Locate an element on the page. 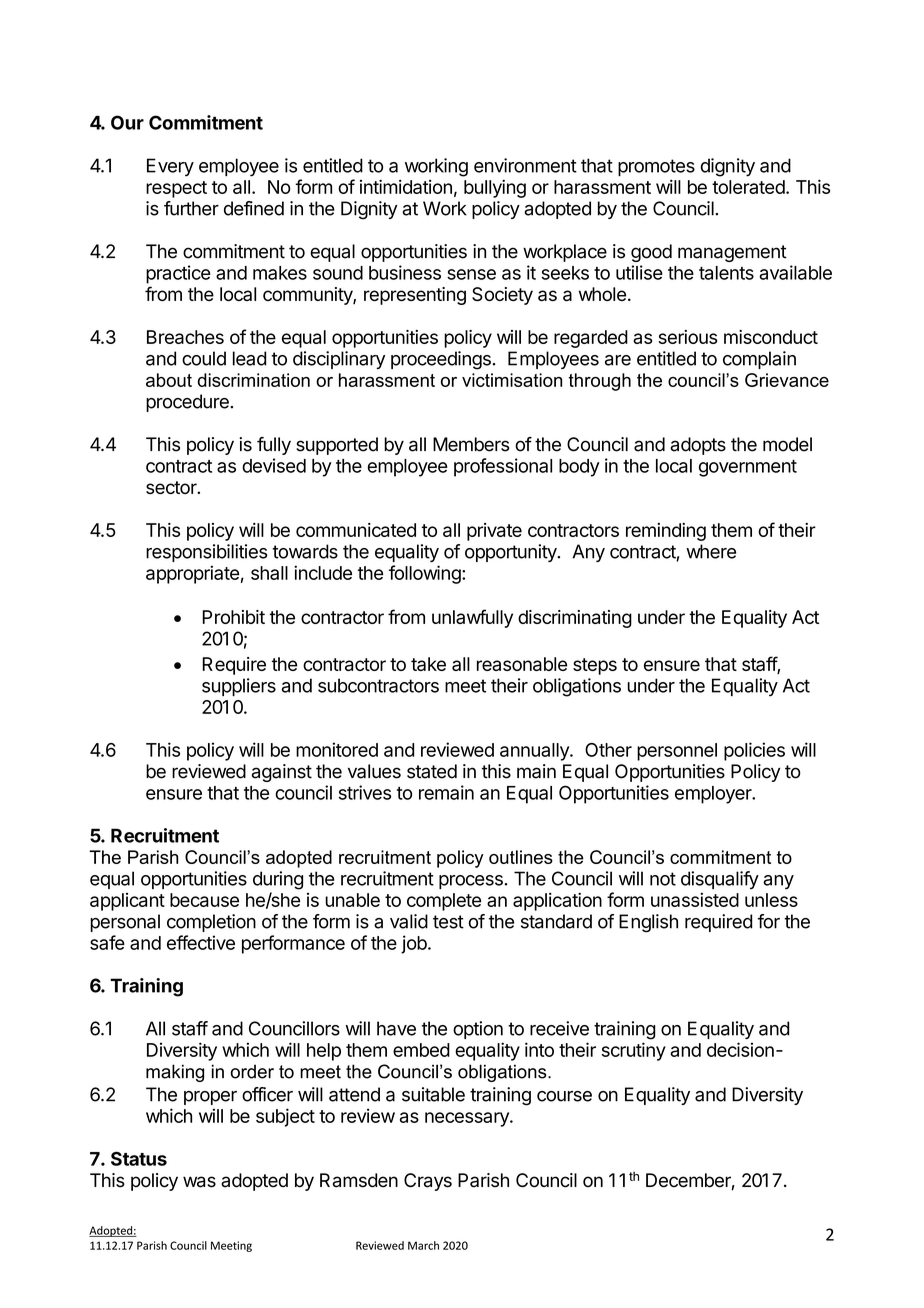  further is located at coordinates (191, 208).
